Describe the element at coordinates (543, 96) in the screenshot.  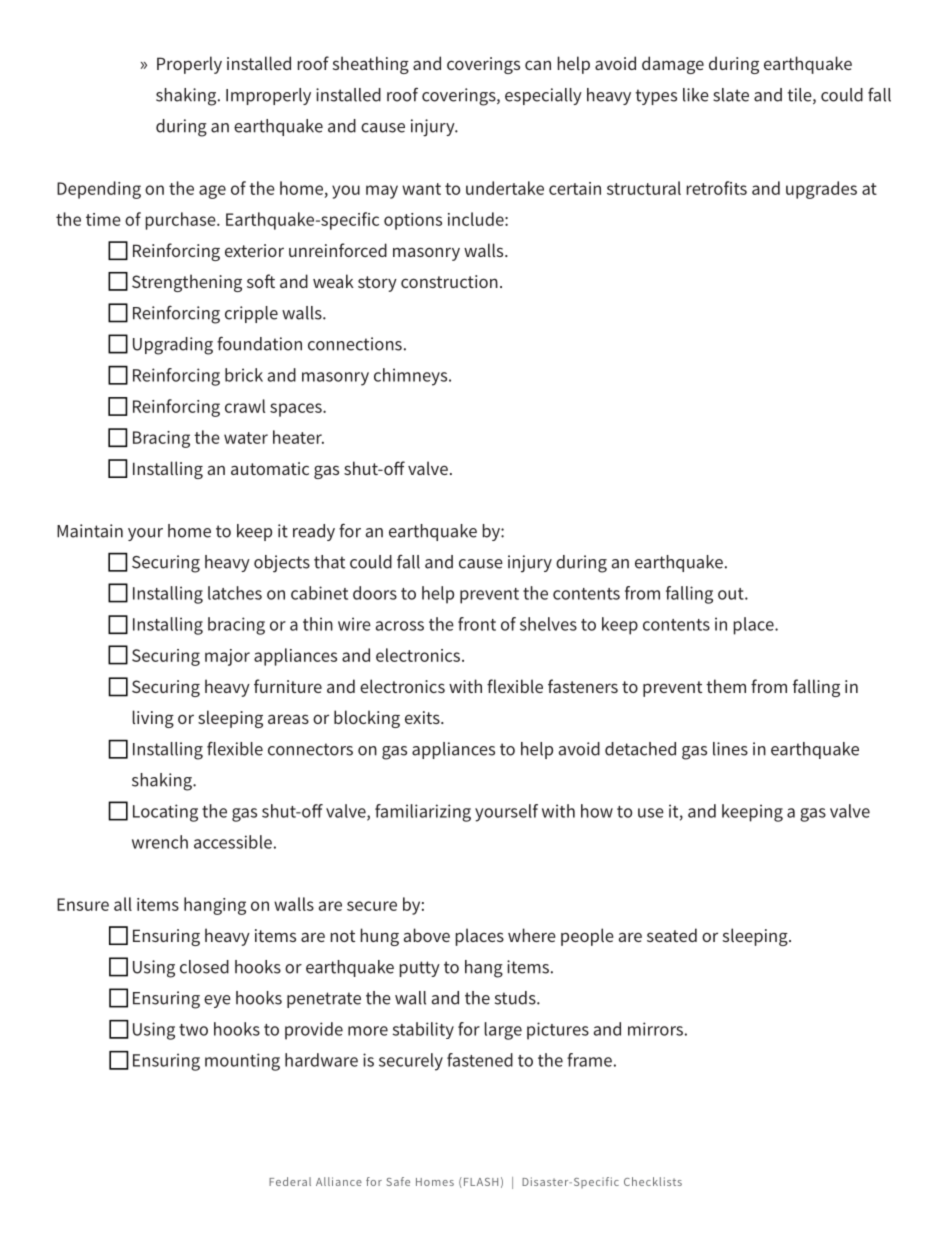
I see `especially` at that location.
